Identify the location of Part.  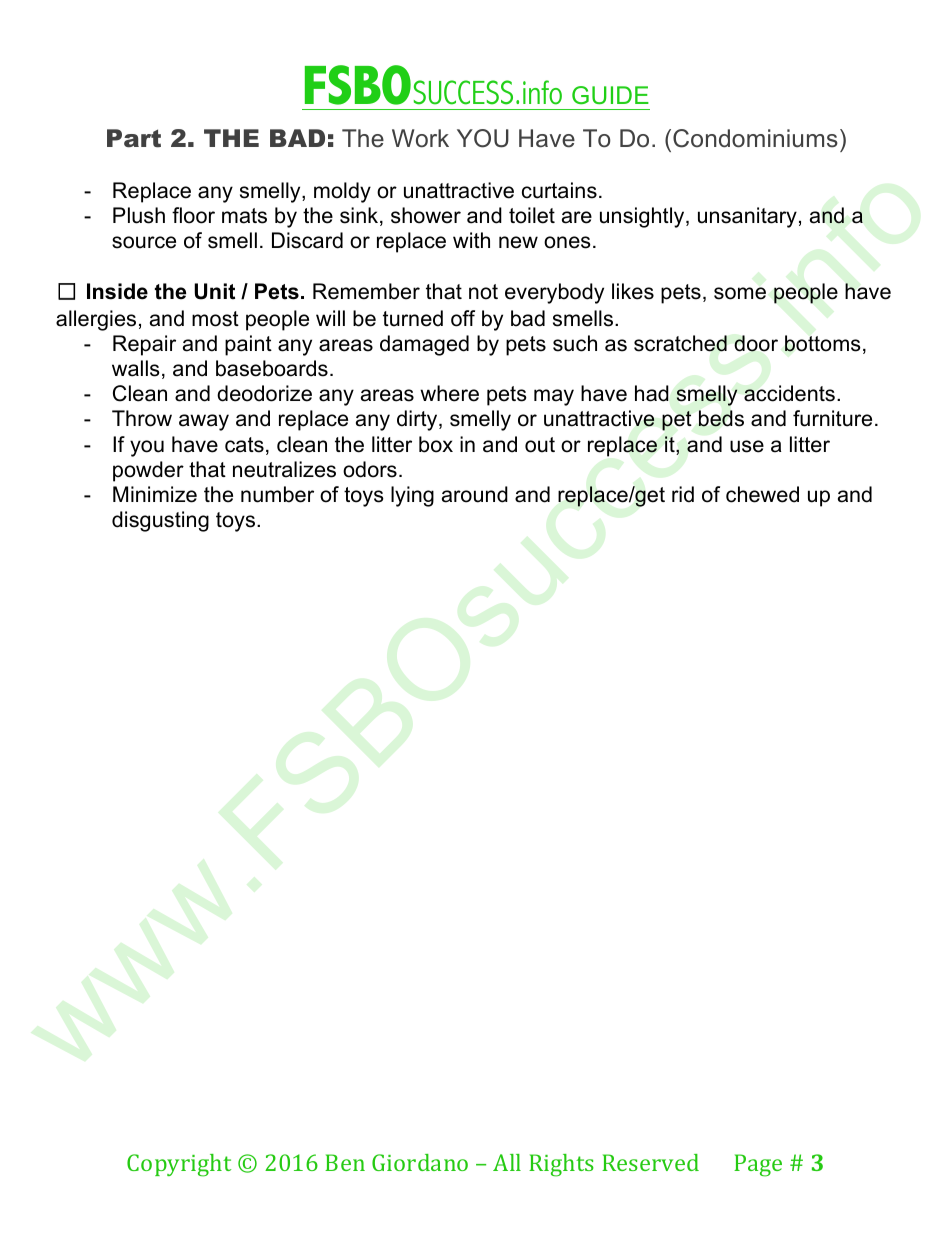
(134, 138).
